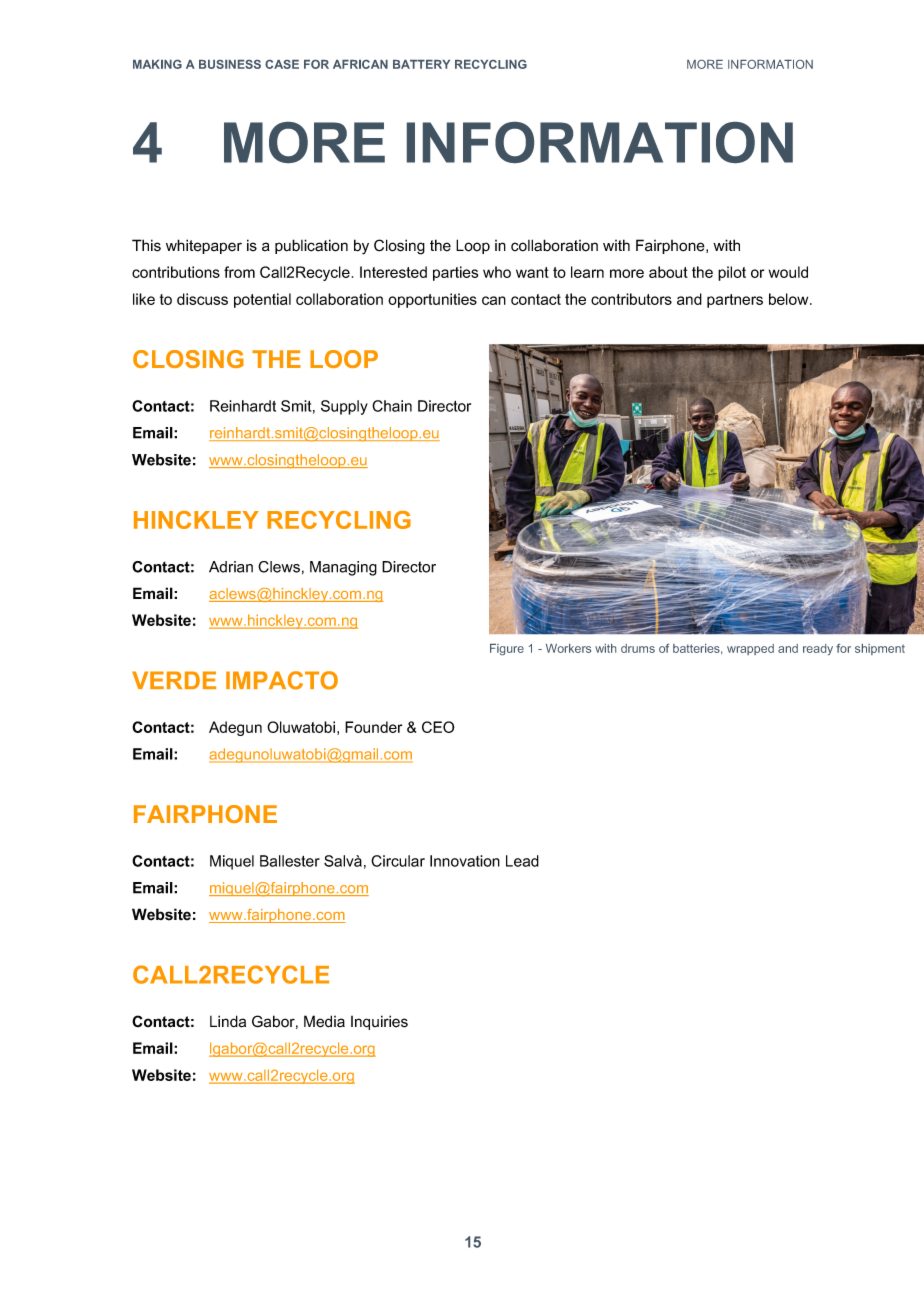 The width and height of the image is (924, 1308). Describe the element at coordinates (818, 649) in the image. I see `ready` at that location.
